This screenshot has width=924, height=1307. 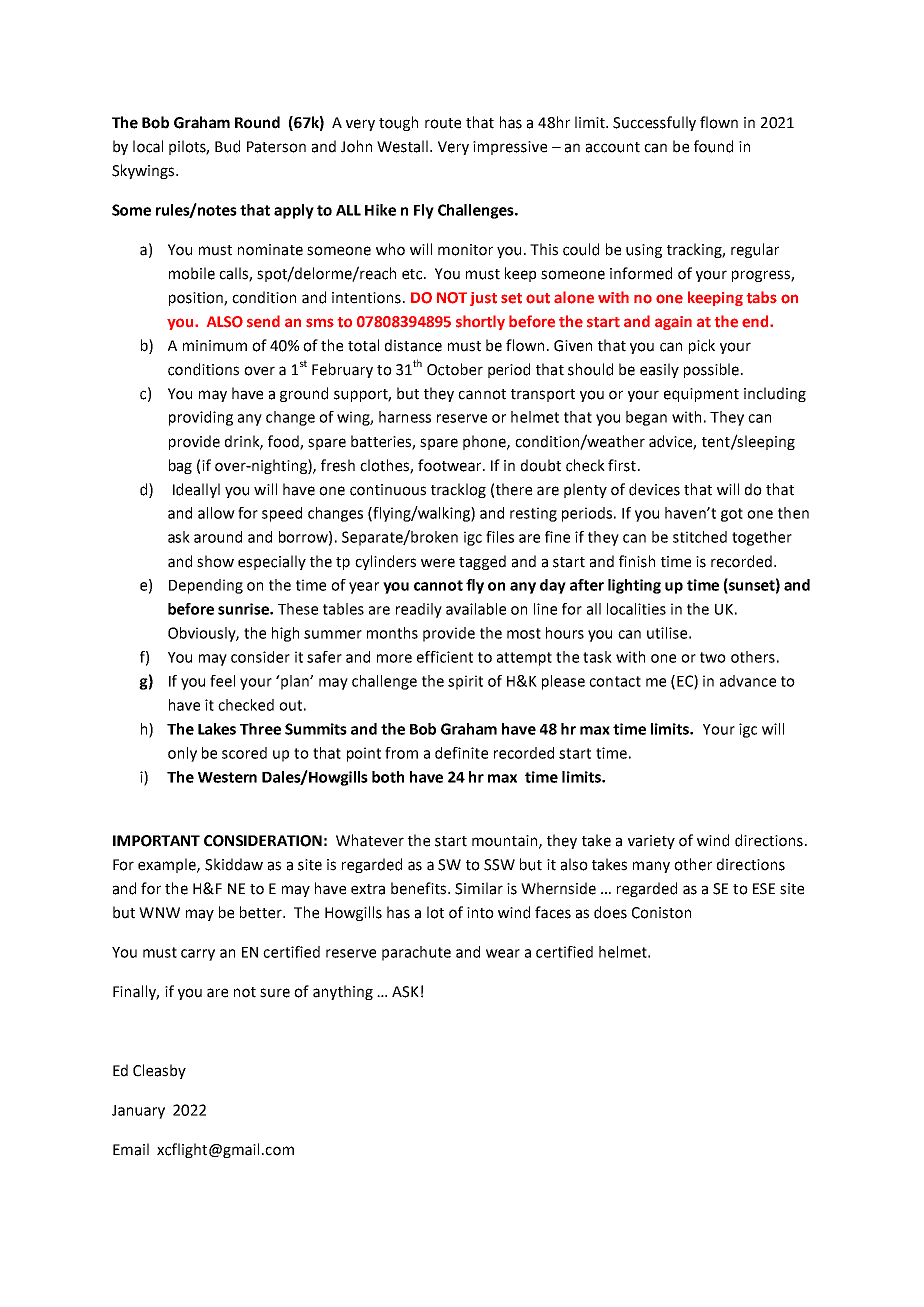 I want to click on anything, so click(x=343, y=992).
